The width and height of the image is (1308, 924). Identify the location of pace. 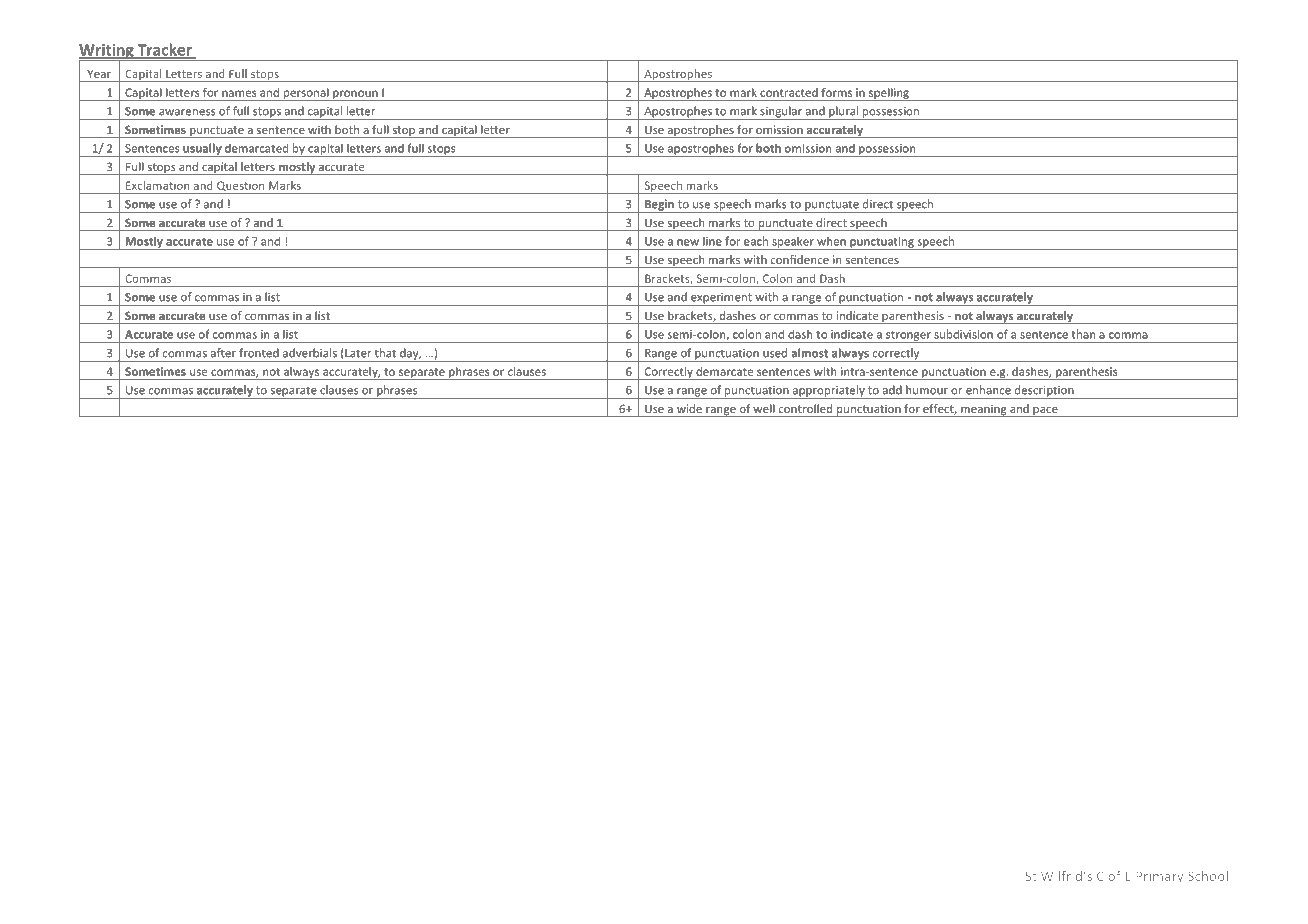
(1045, 412).
